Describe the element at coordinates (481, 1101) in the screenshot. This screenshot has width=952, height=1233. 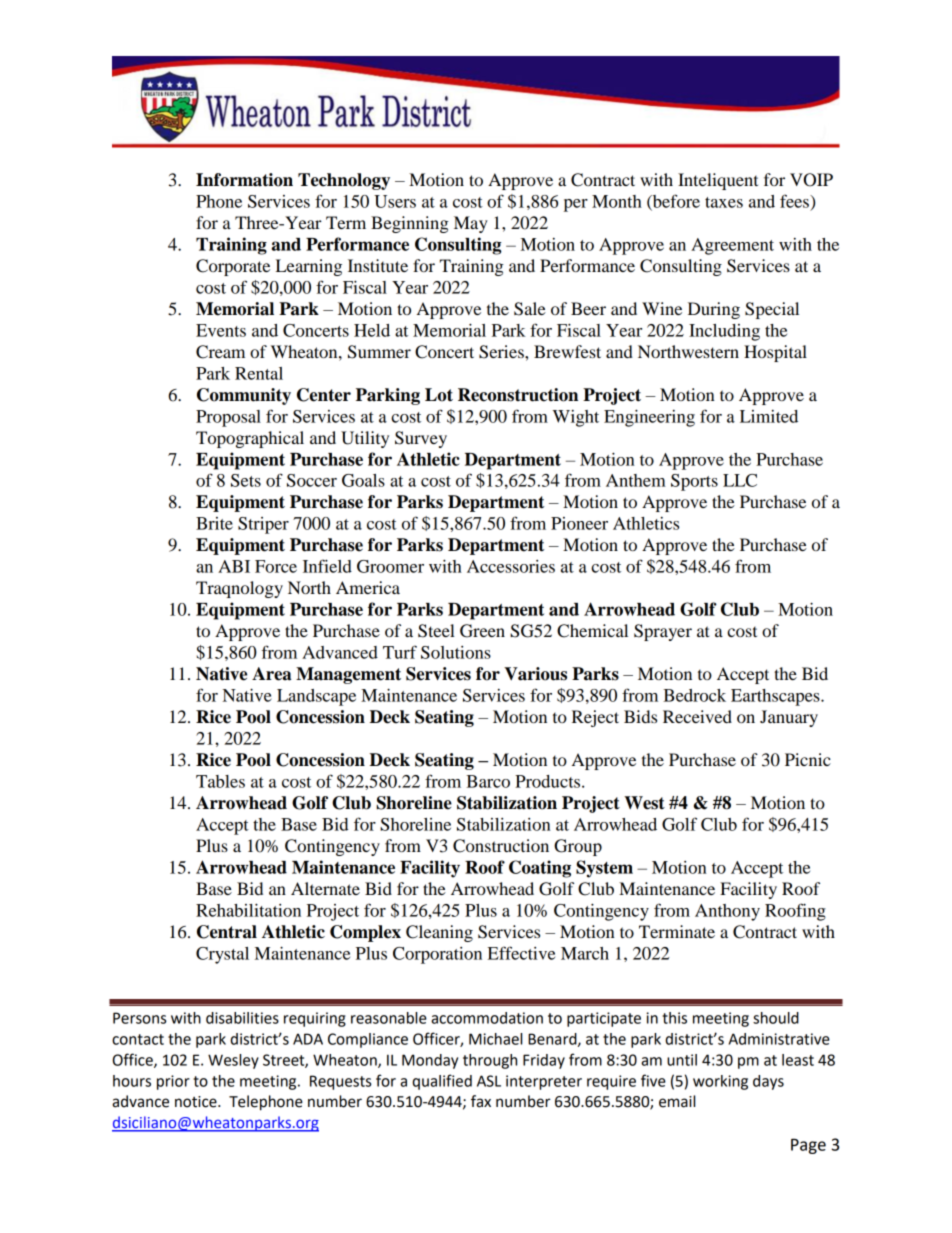
I see `fax` at that location.
